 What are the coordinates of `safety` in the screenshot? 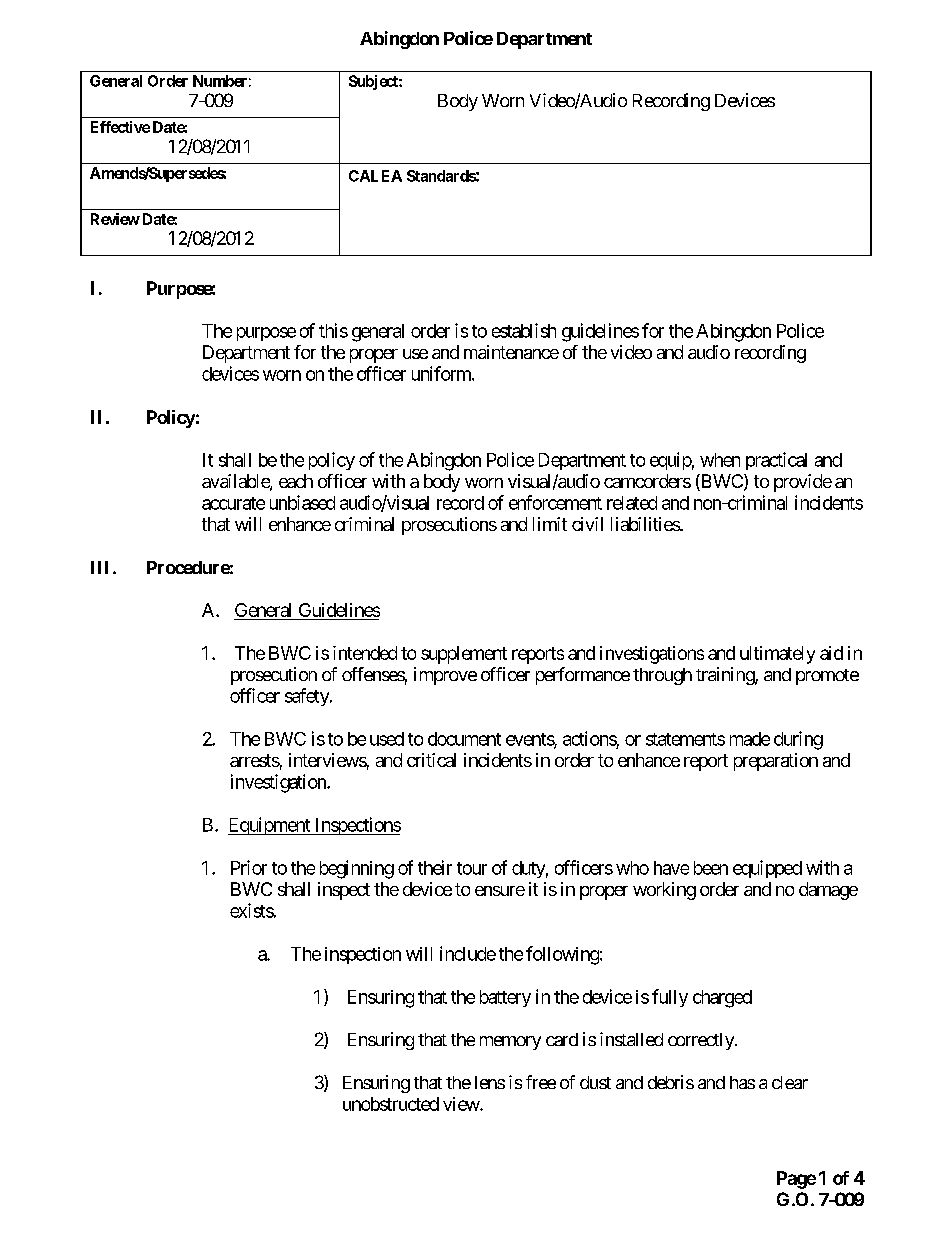 It's located at (308, 697).
